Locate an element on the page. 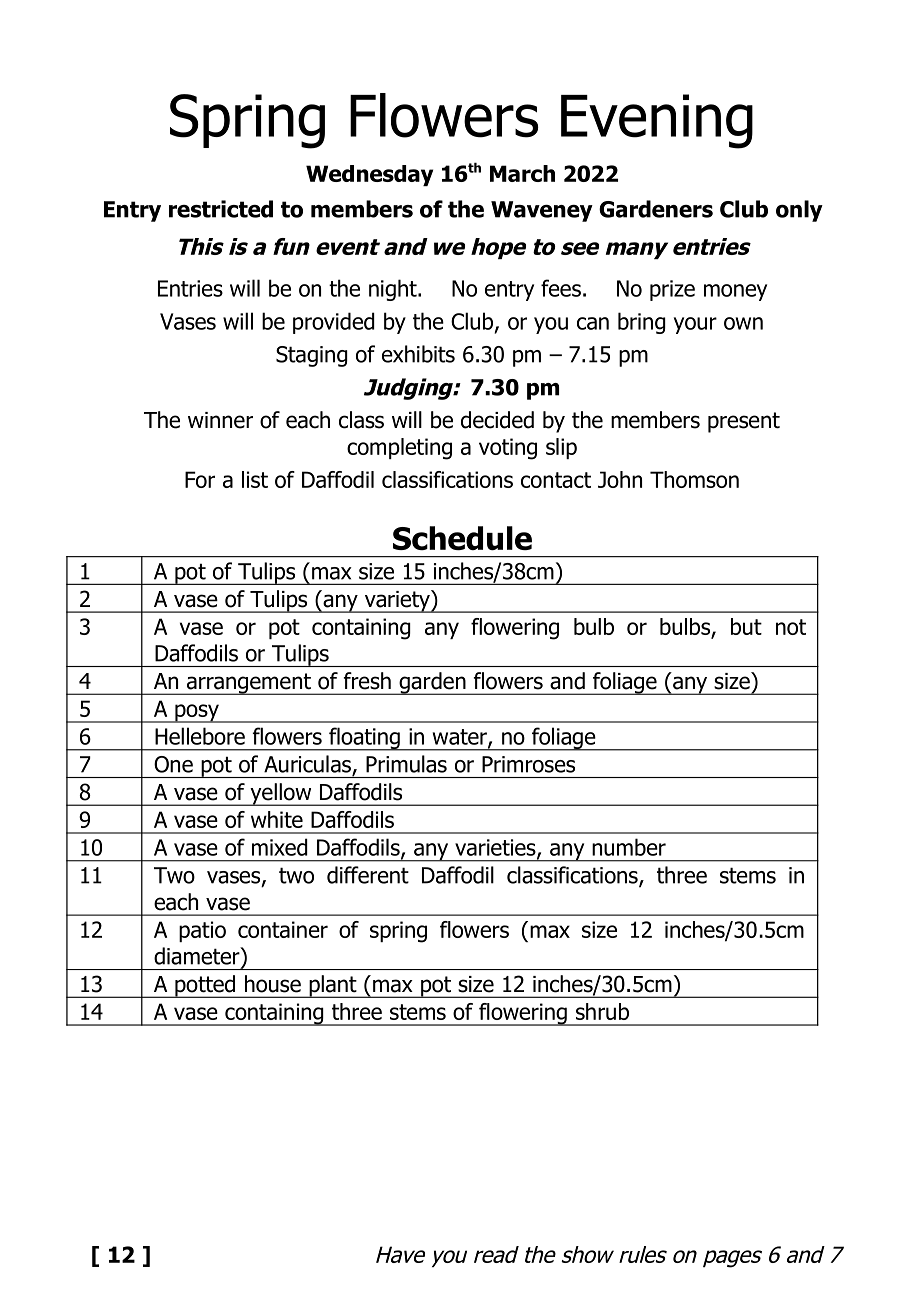  Schedule is located at coordinates (462, 538).
